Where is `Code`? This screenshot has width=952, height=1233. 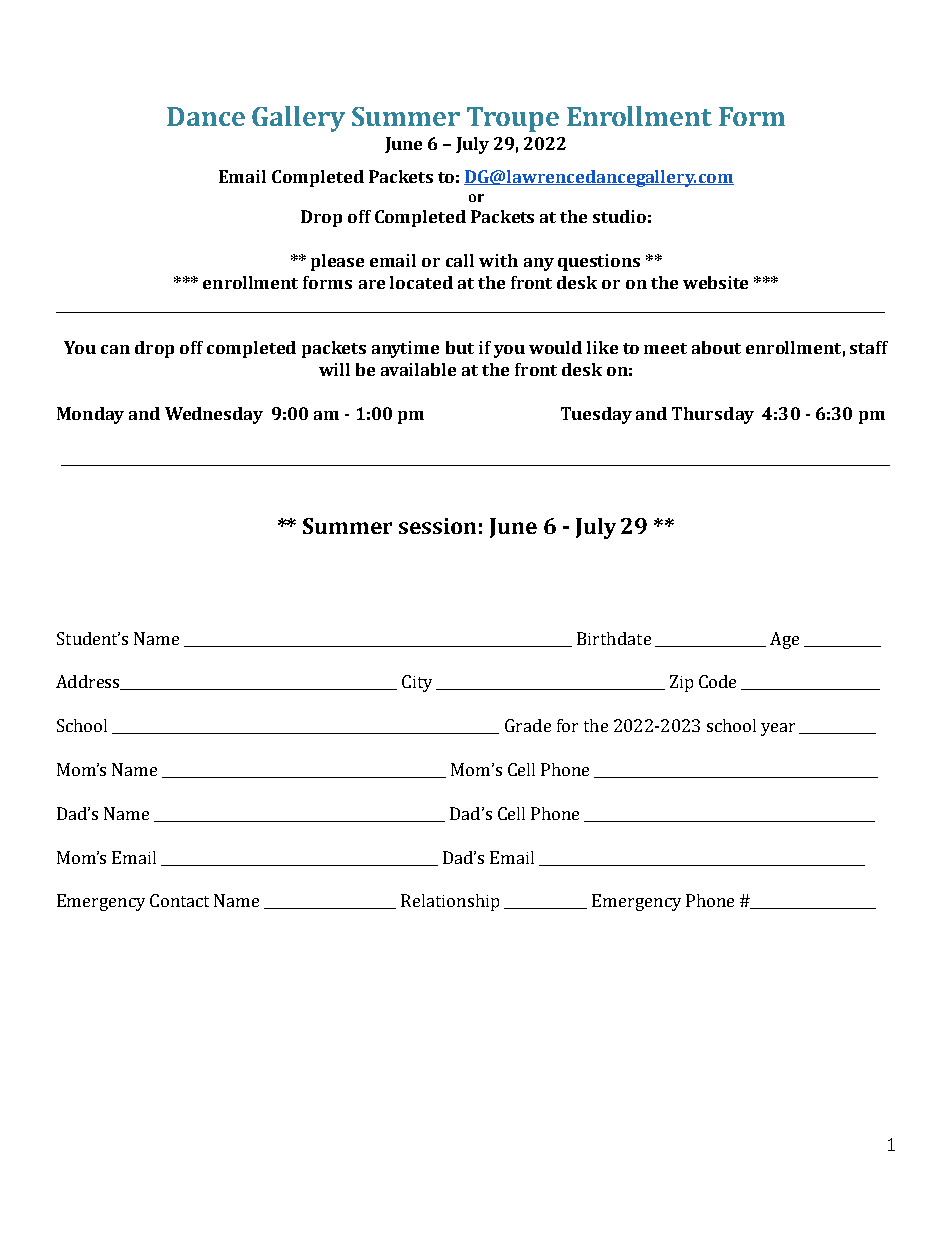 Code is located at coordinates (717, 681).
